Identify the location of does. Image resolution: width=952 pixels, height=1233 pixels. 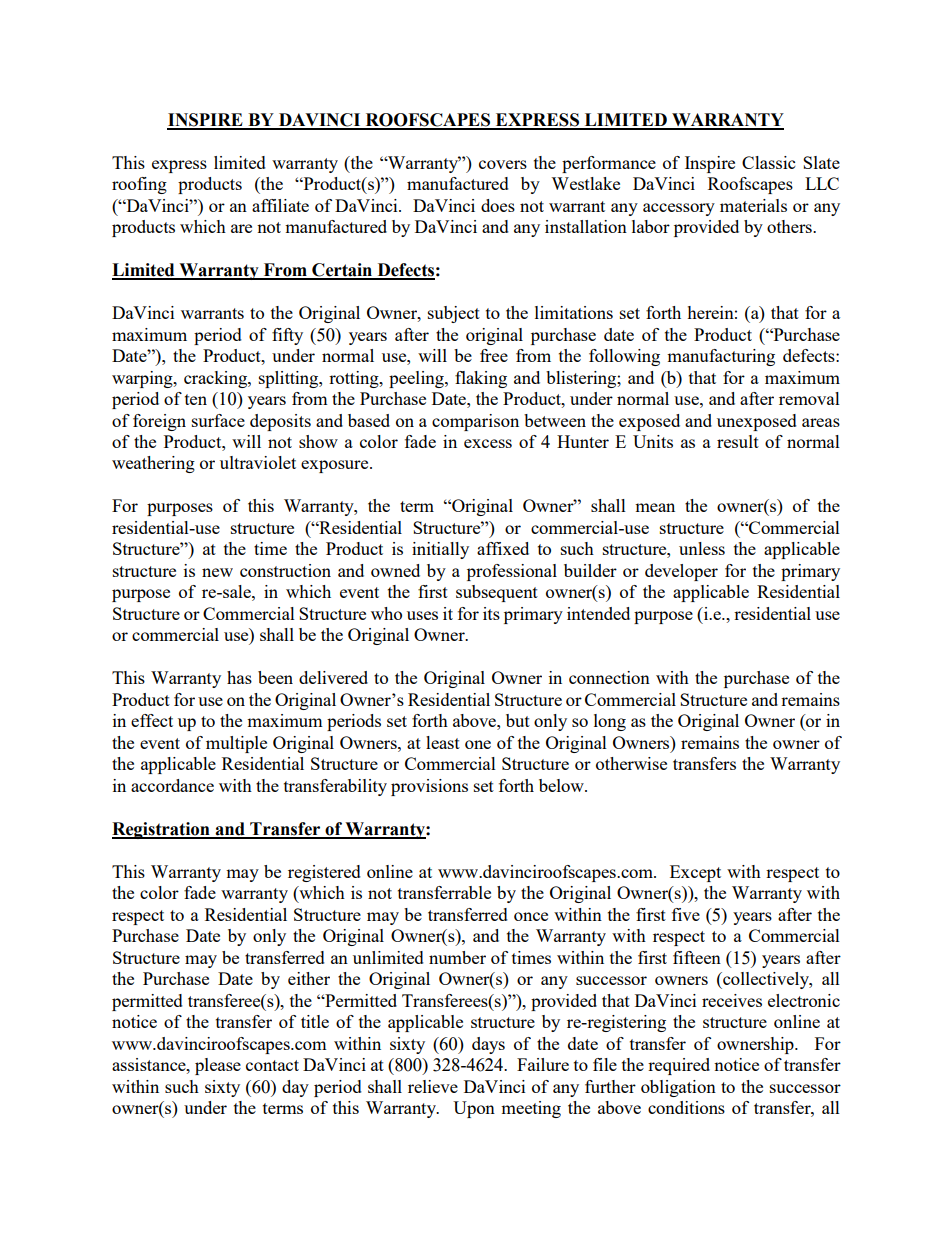
(498, 205).
